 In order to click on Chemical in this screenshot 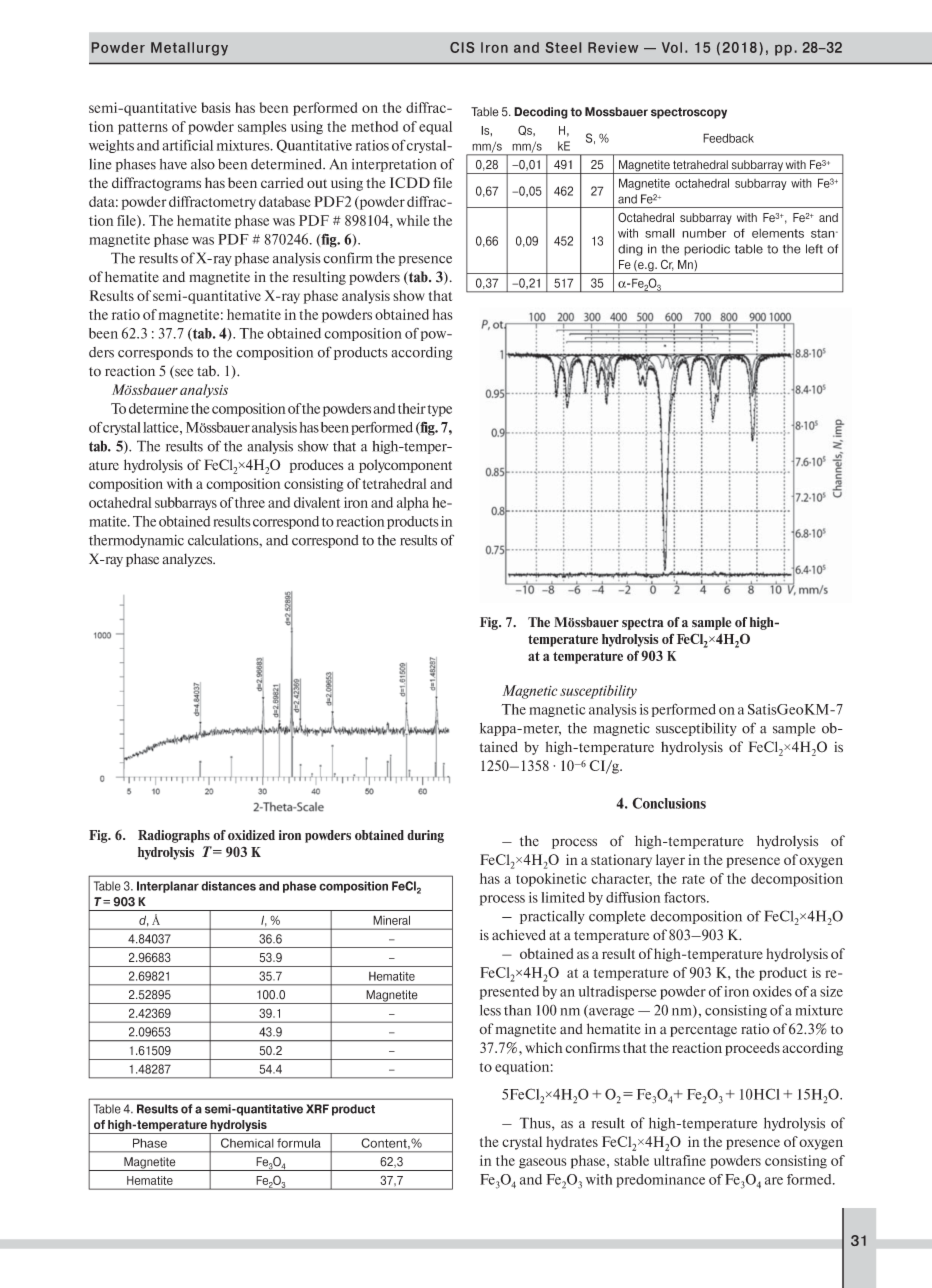, I will do `click(247, 1143)`.
